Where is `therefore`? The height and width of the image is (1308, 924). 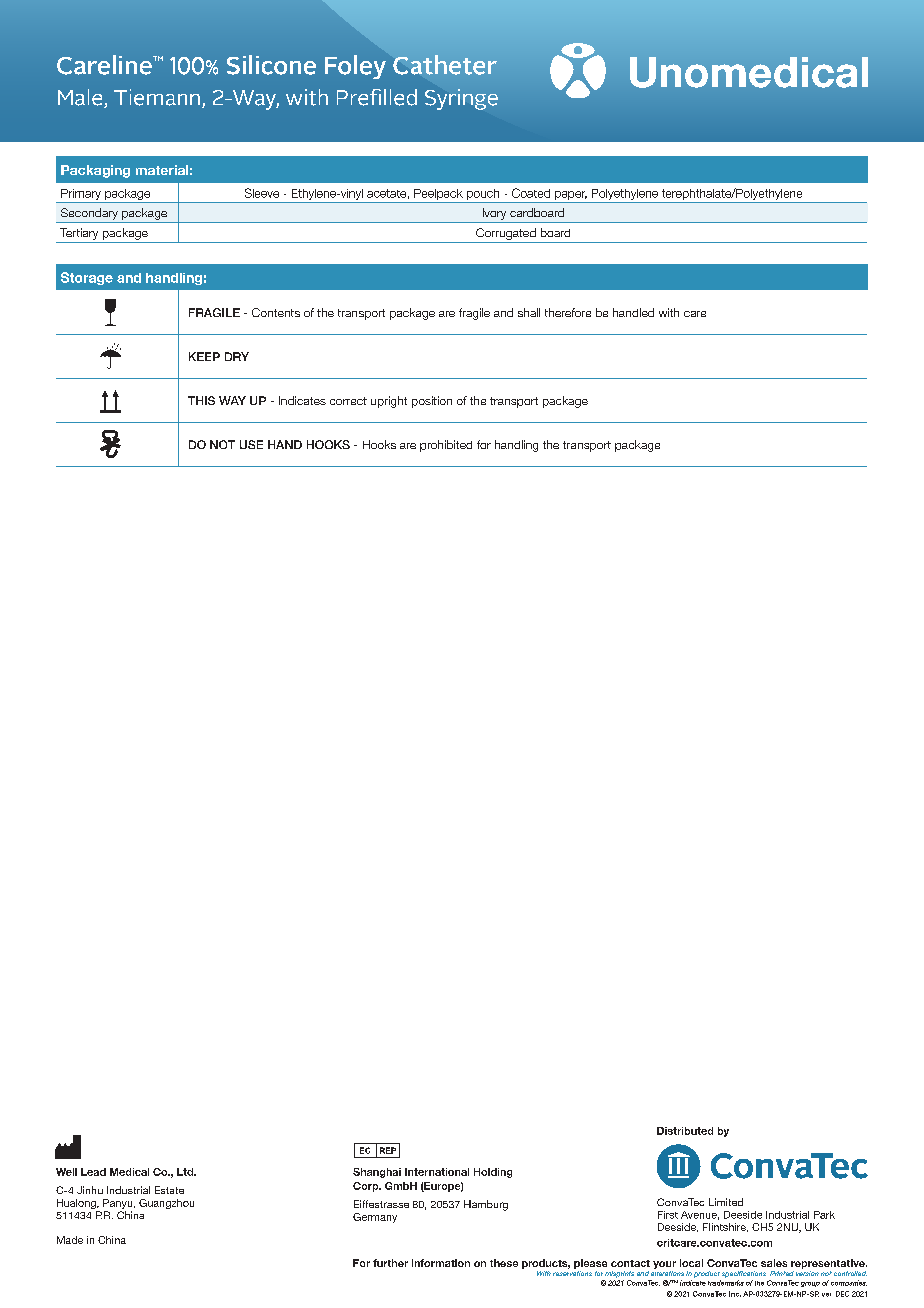
therefore is located at coordinates (568, 312).
